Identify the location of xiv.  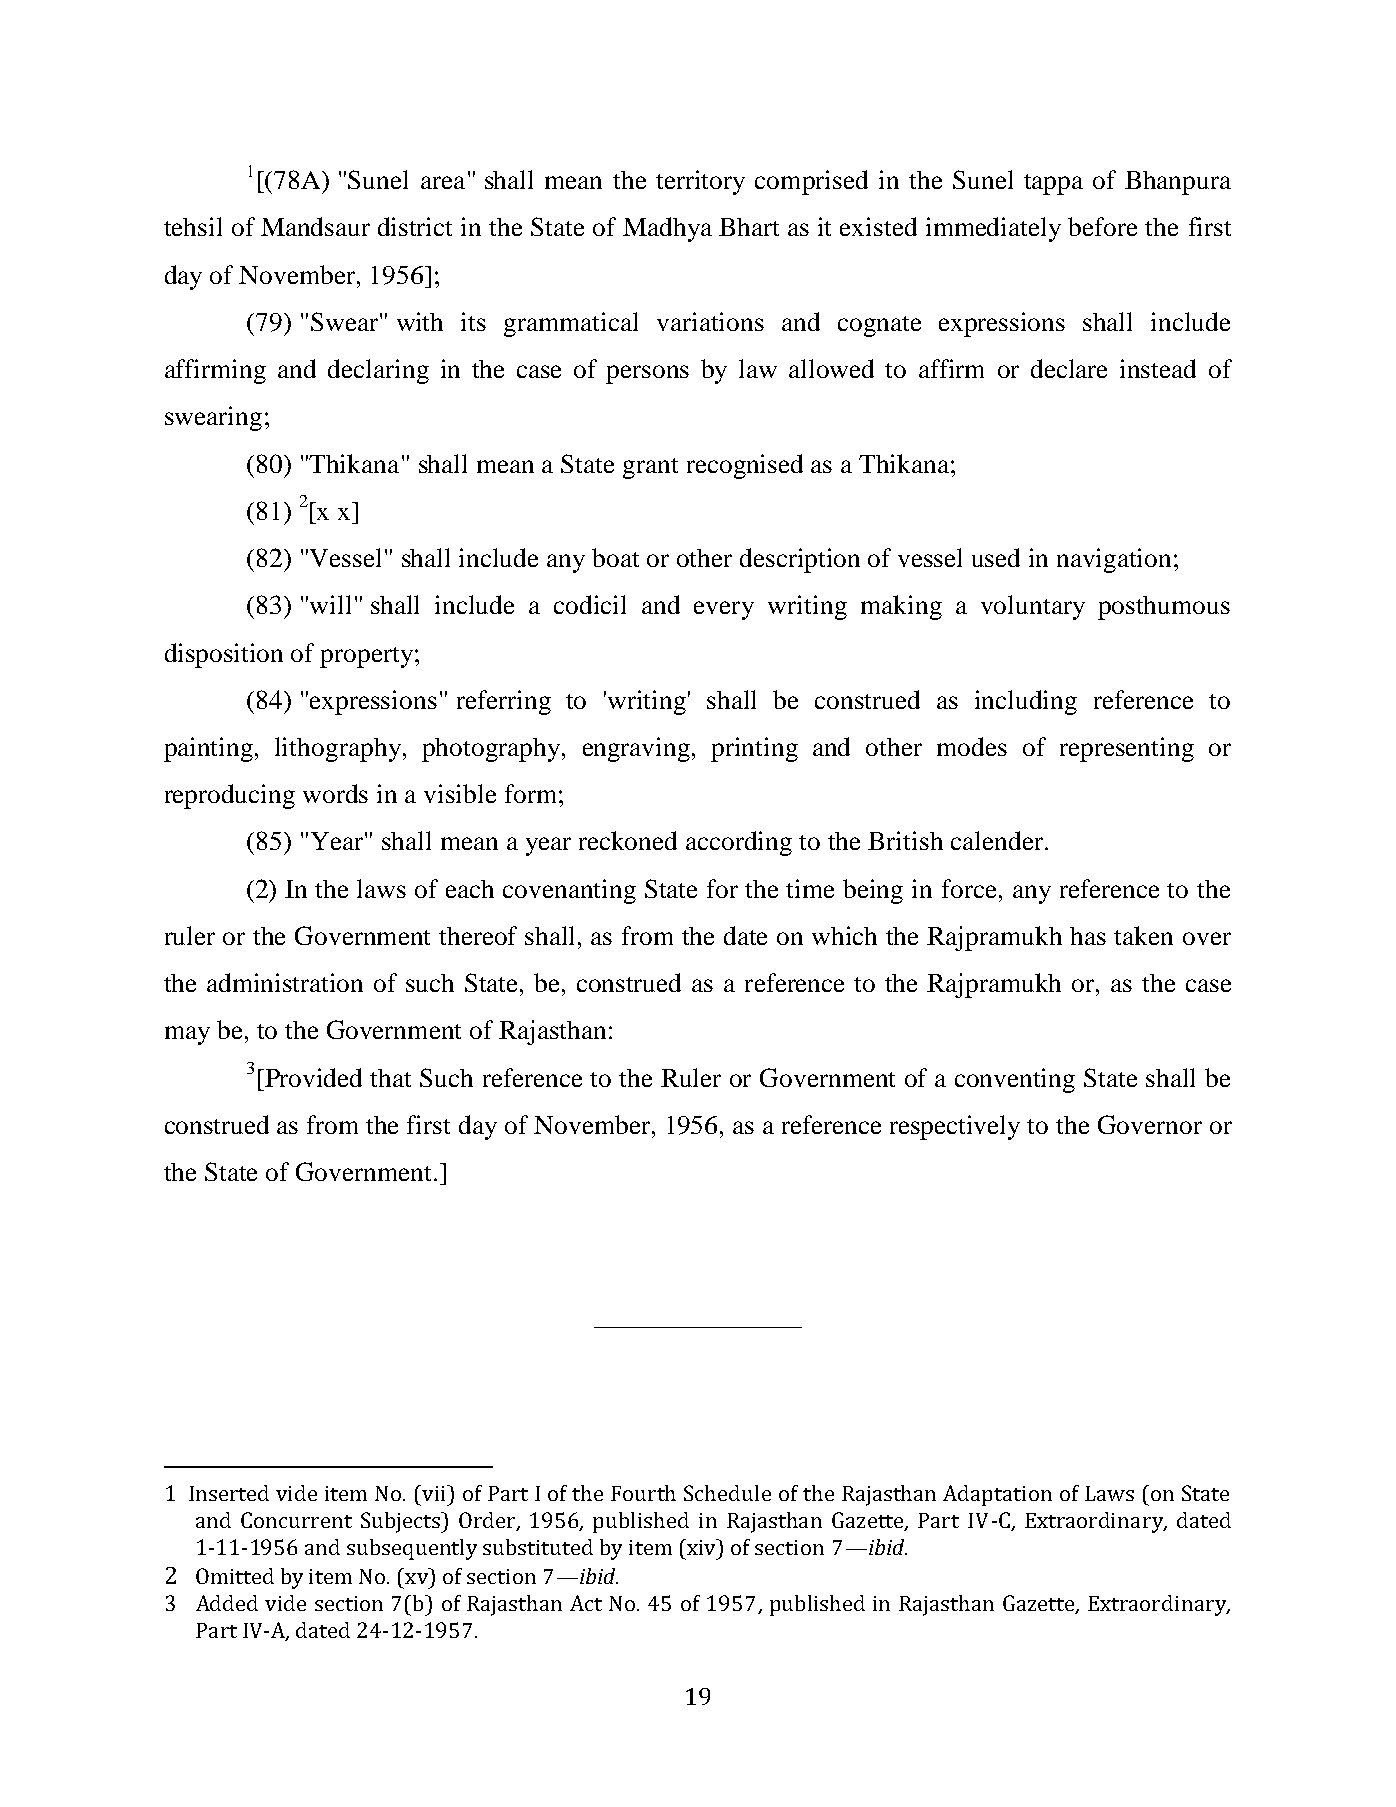
(702, 1547).
